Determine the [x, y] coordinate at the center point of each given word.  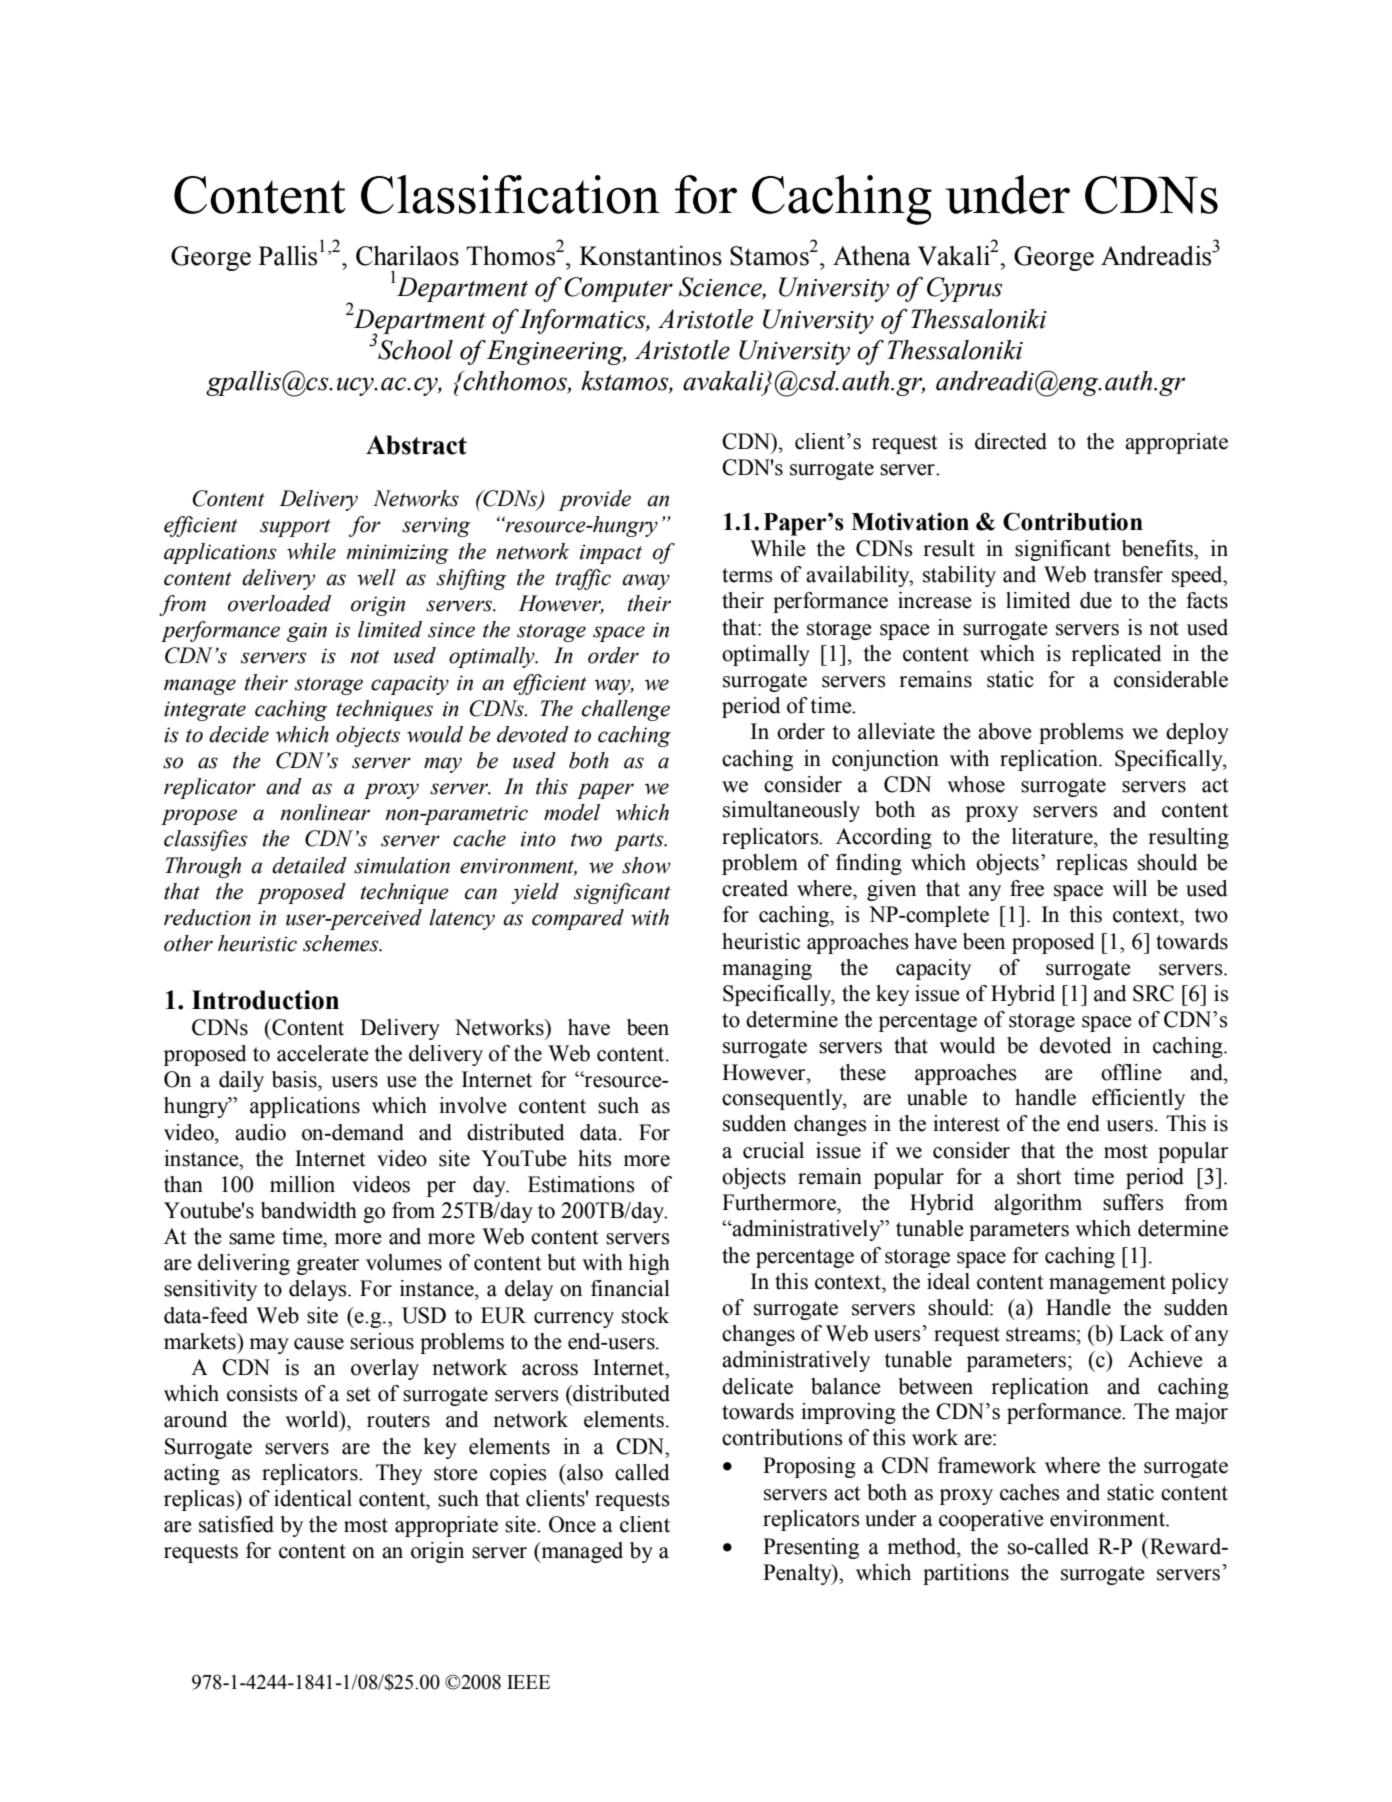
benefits [1158, 548]
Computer [618, 289]
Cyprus [964, 289]
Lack [1141, 1333]
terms [747, 575]
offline [1131, 1072]
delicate [757, 1386]
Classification [510, 194]
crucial [773, 1150]
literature [1053, 836]
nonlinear [325, 812]
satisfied [236, 1524]
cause [319, 1344]
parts [640, 842]
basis [295, 1079]
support [295, 528]
